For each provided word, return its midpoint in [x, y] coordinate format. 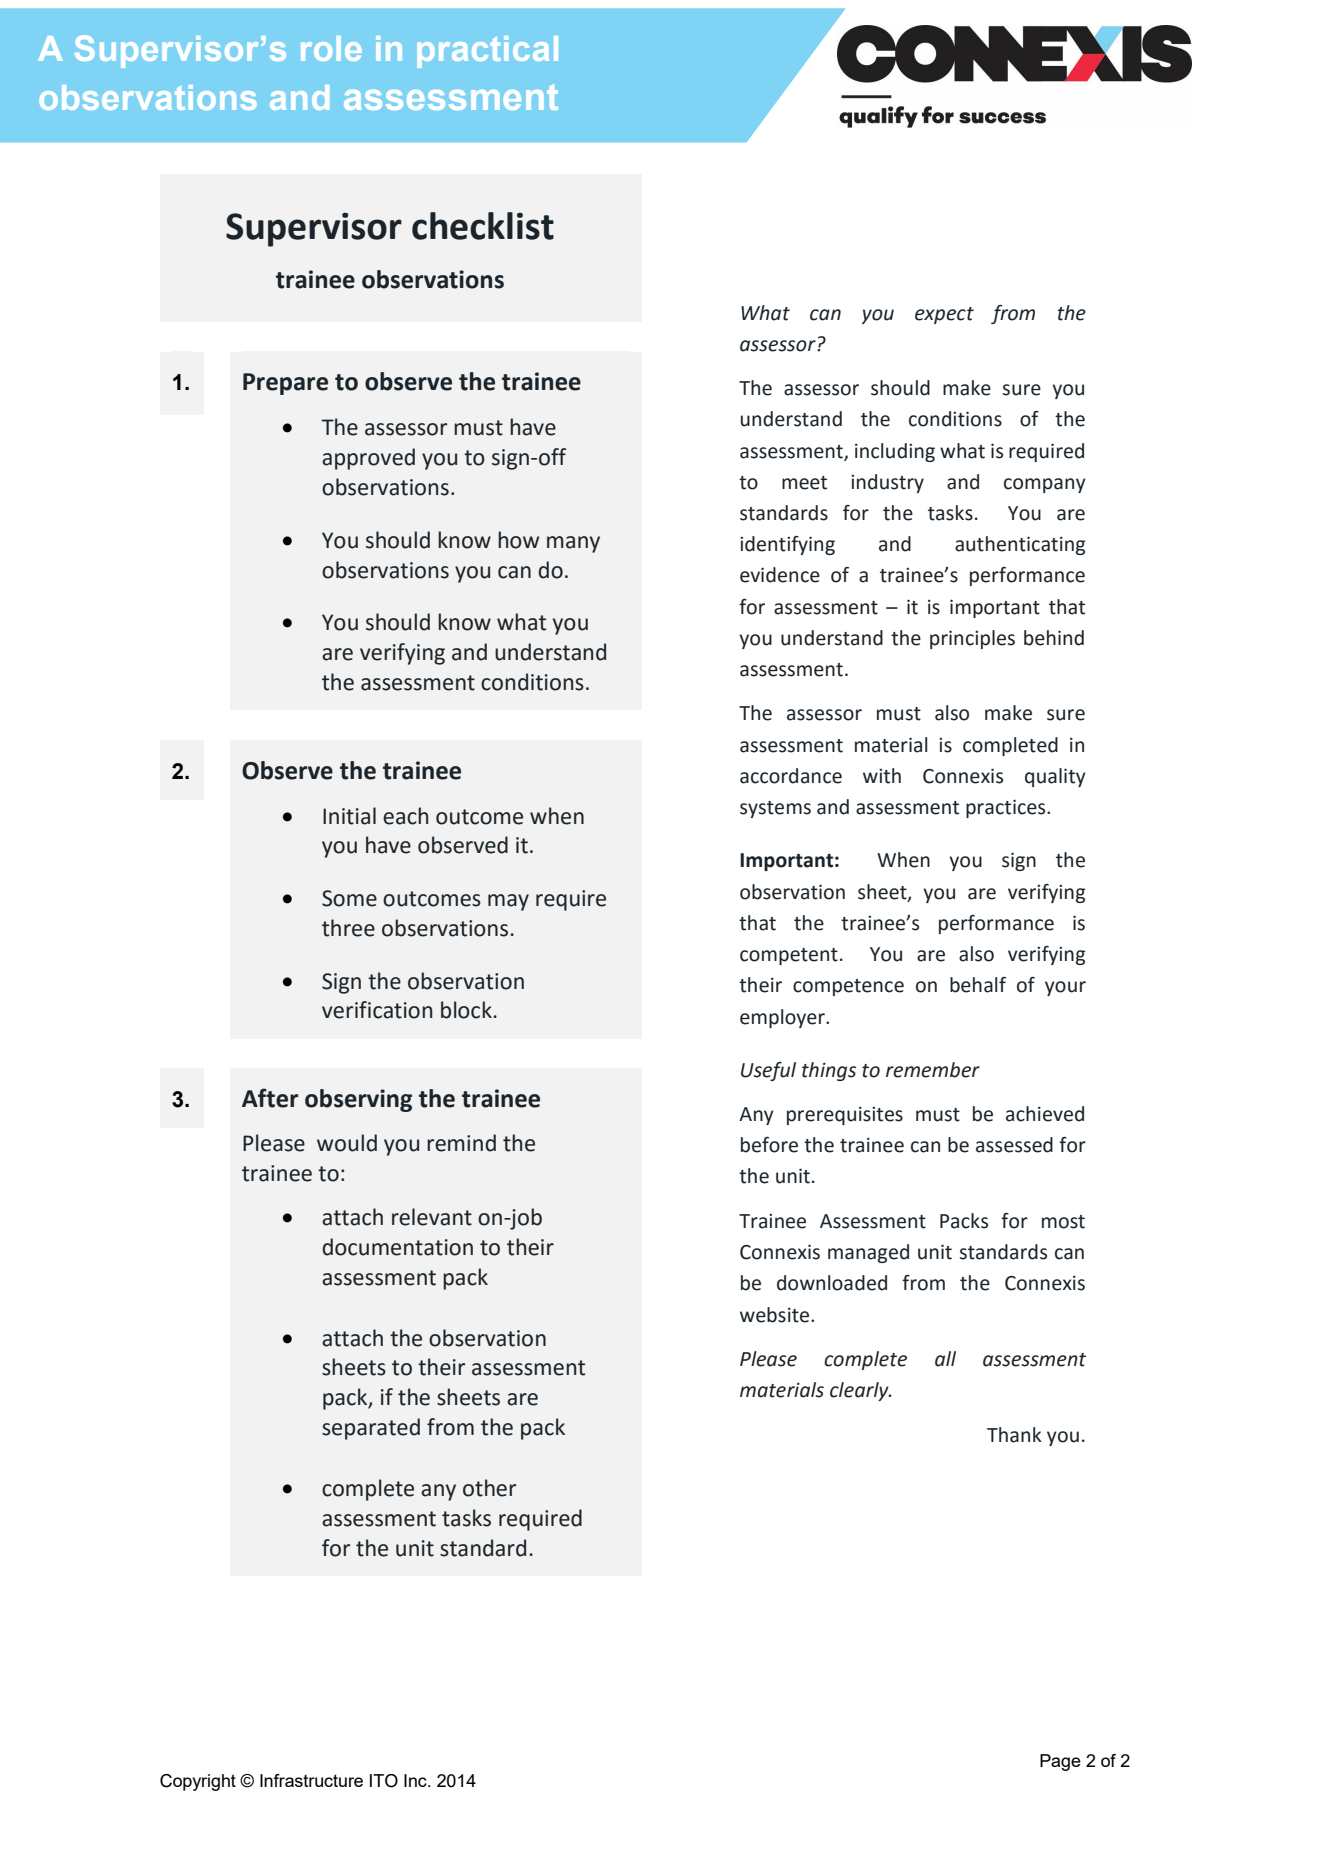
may [508, 902]
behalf [978, 985]
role [331, 48]
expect [944, 315]
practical [487, 52]
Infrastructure [311, 1780]
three [348, 928]
